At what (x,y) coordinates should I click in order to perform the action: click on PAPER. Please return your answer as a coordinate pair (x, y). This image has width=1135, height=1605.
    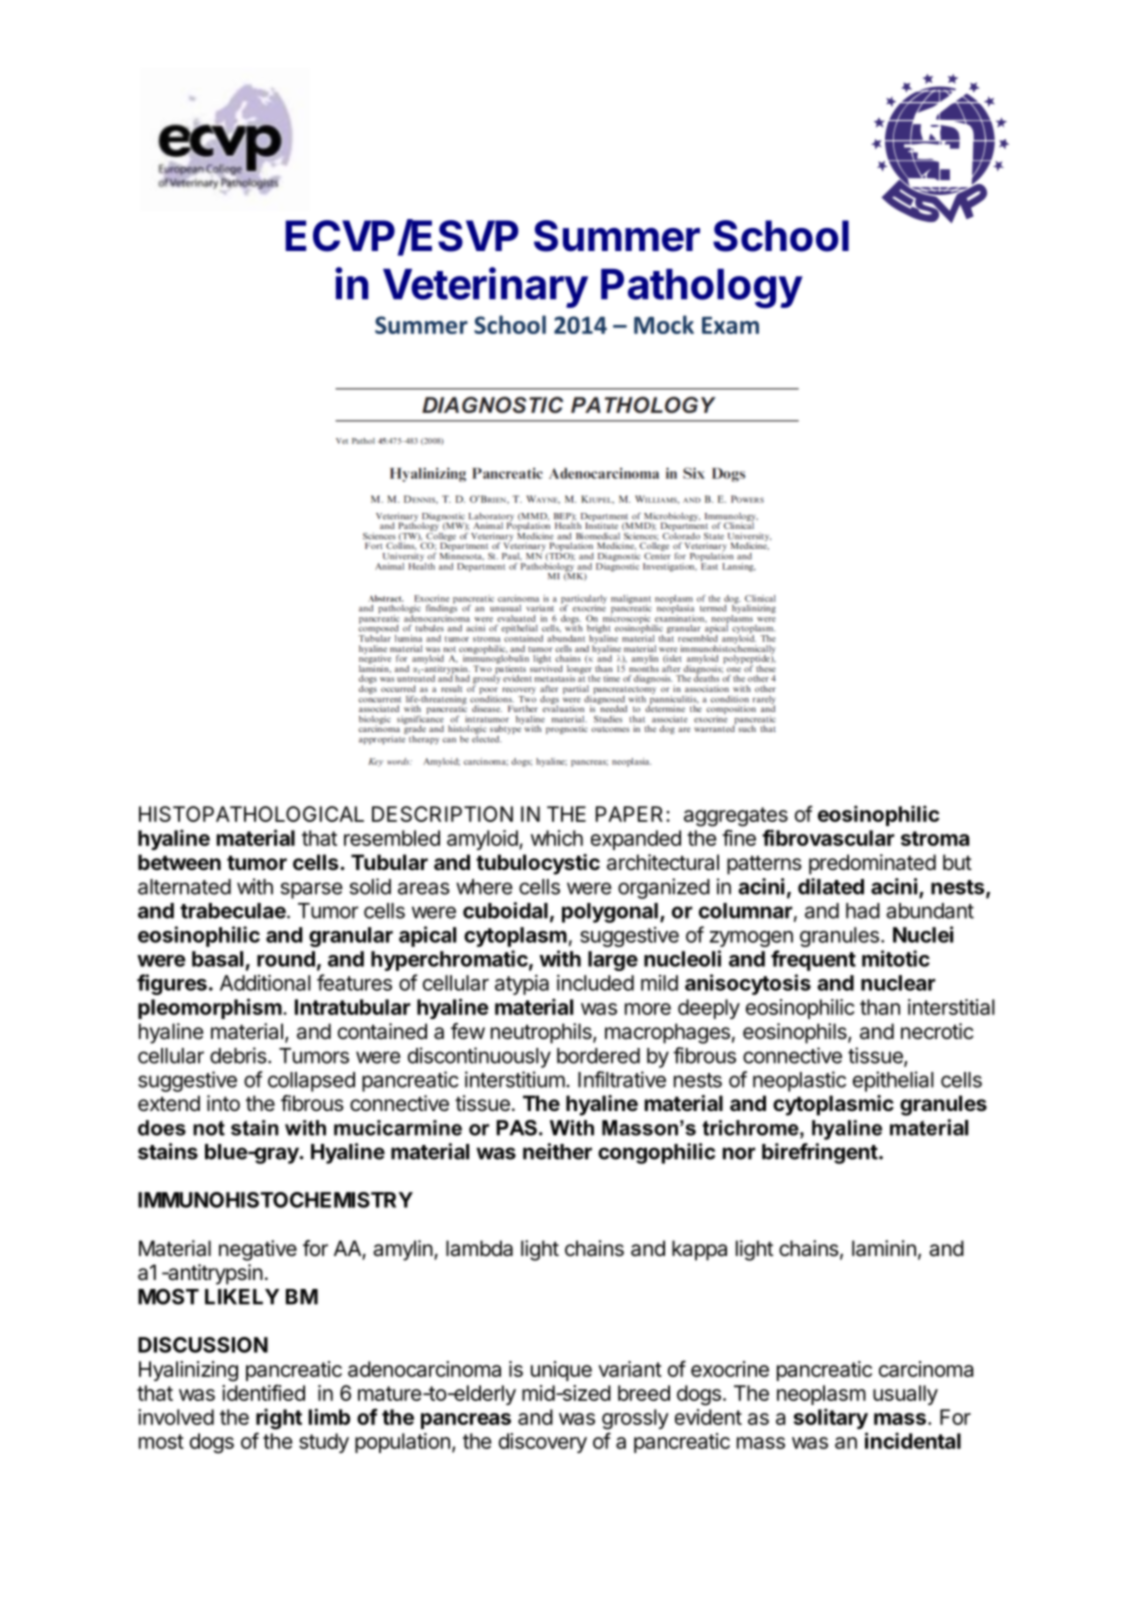
    Looking at the image, I should click on (631, 814).
